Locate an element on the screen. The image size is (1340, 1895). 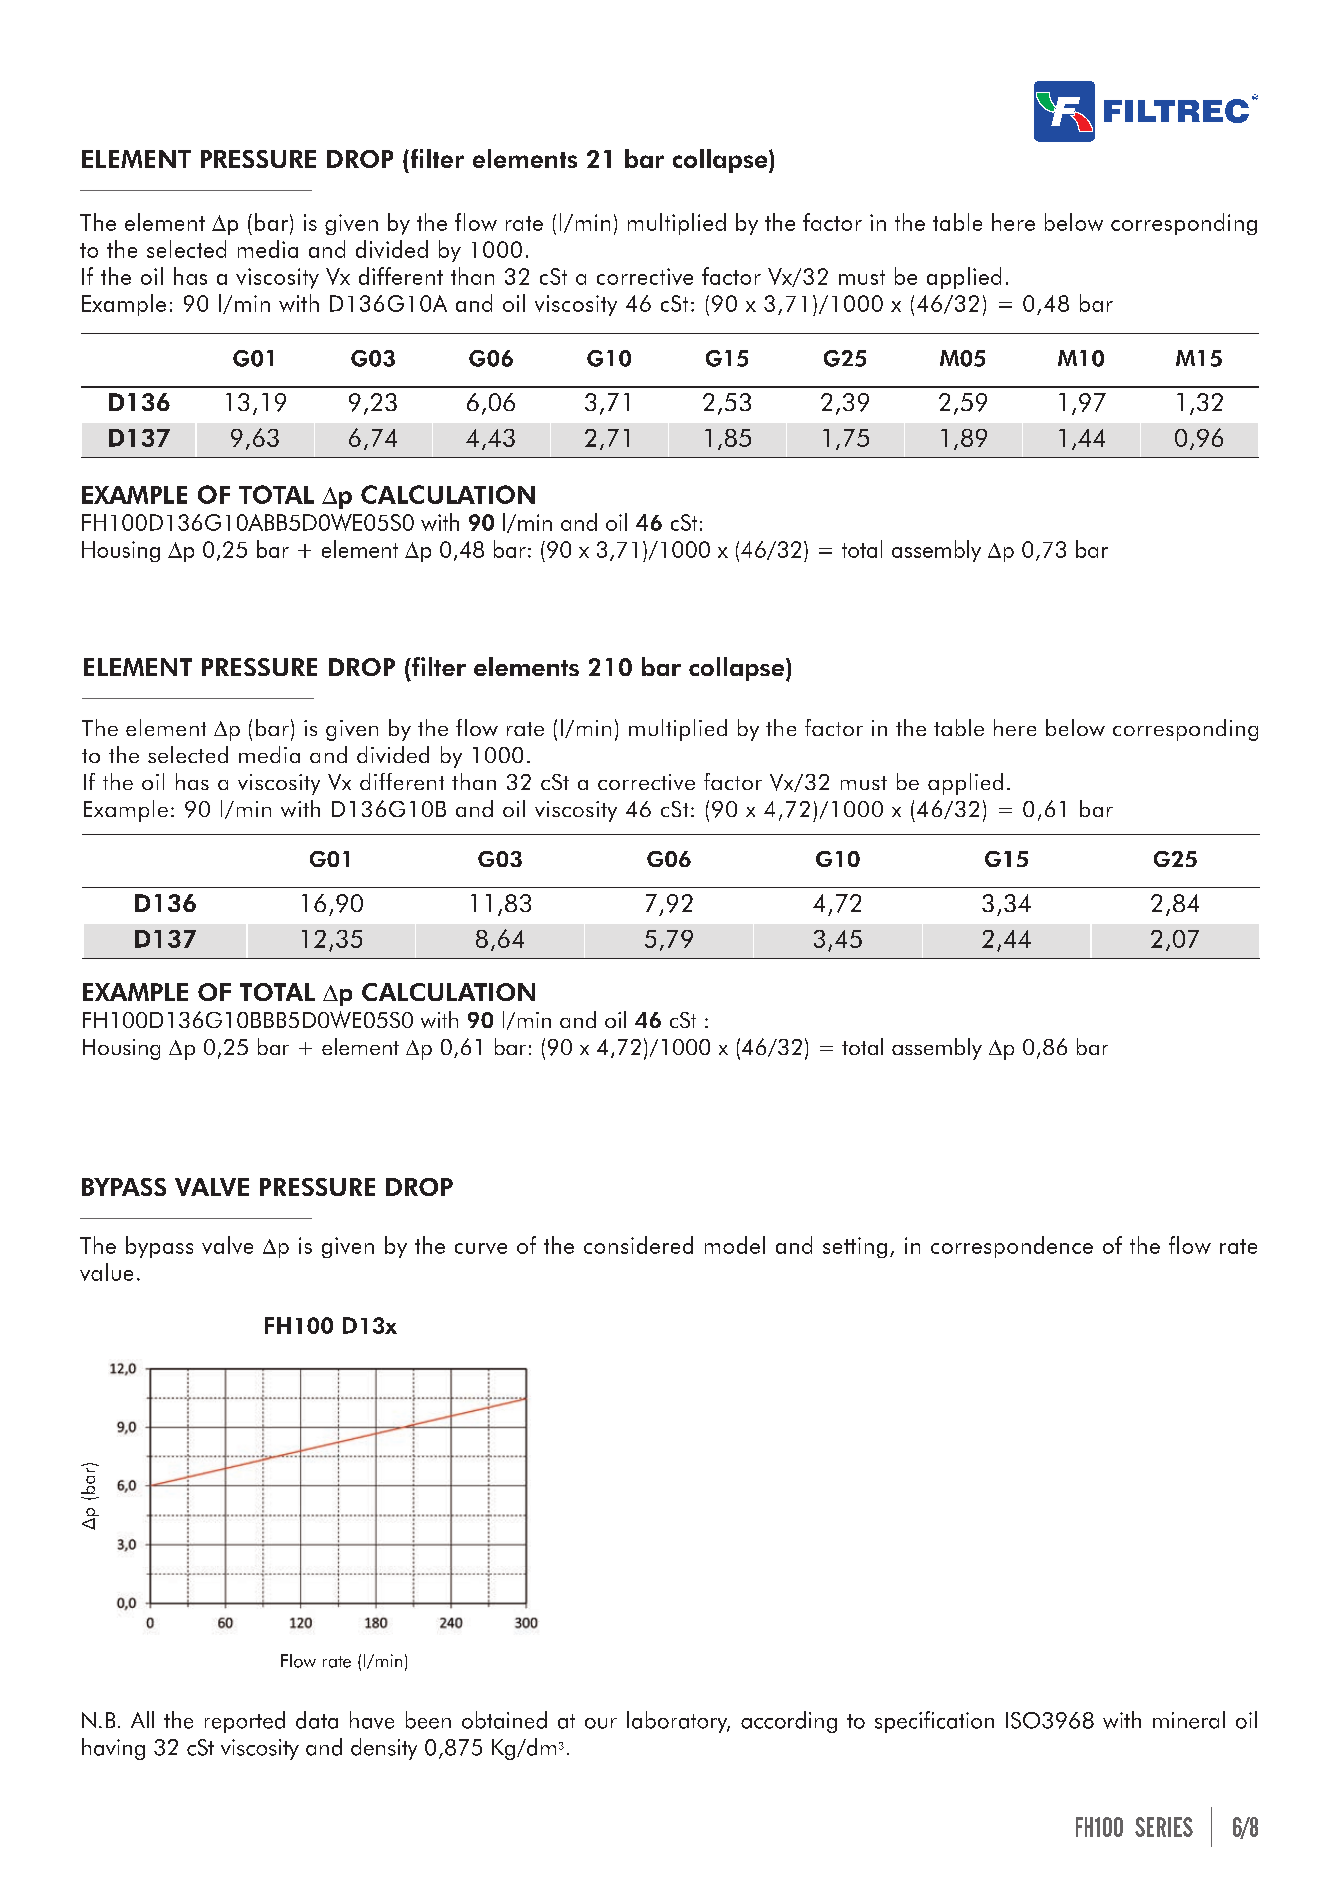
specification is located at coordinates (934, 1722).
